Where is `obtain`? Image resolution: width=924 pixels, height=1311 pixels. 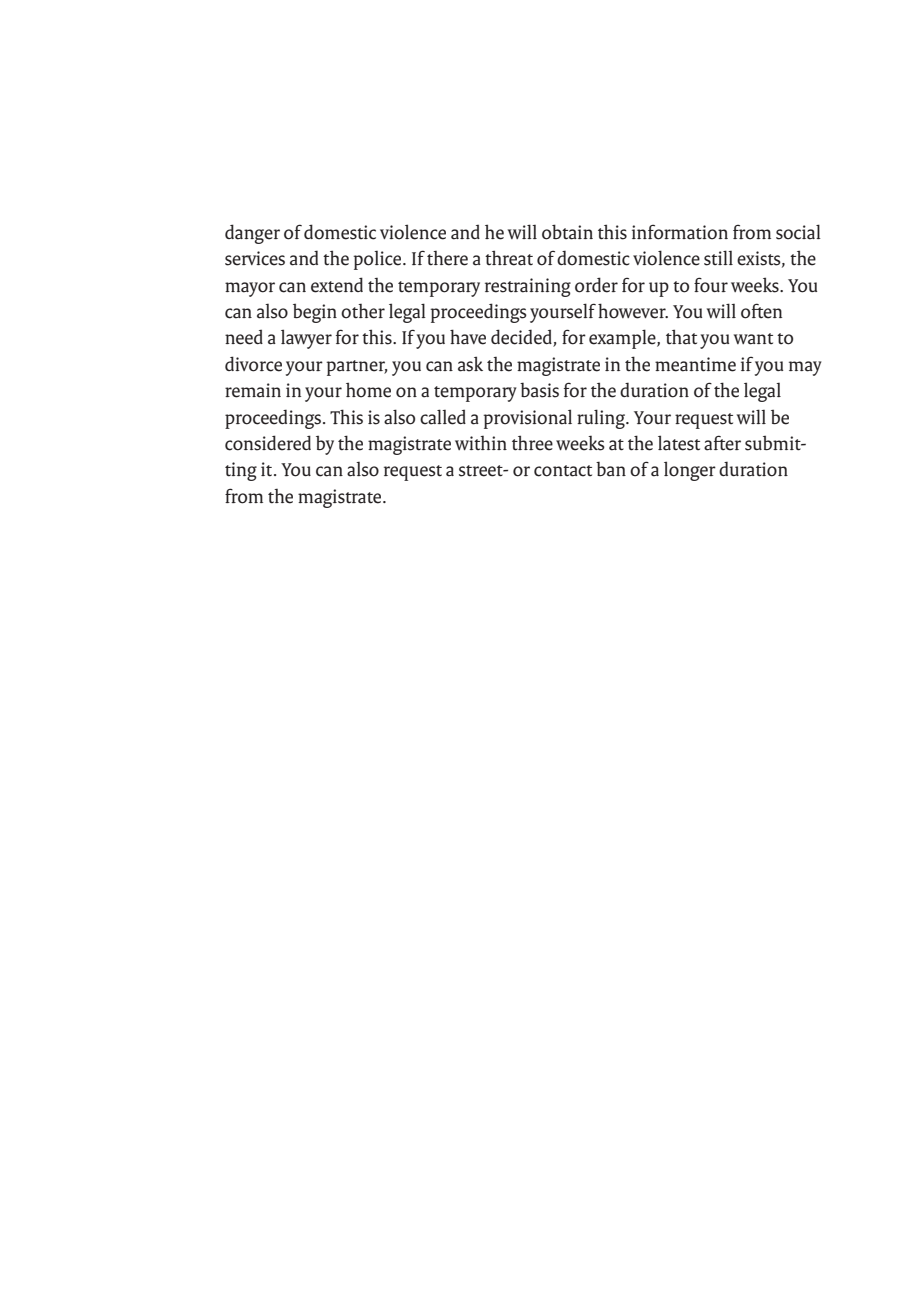
obtain is located at coordinates (567, 232).
